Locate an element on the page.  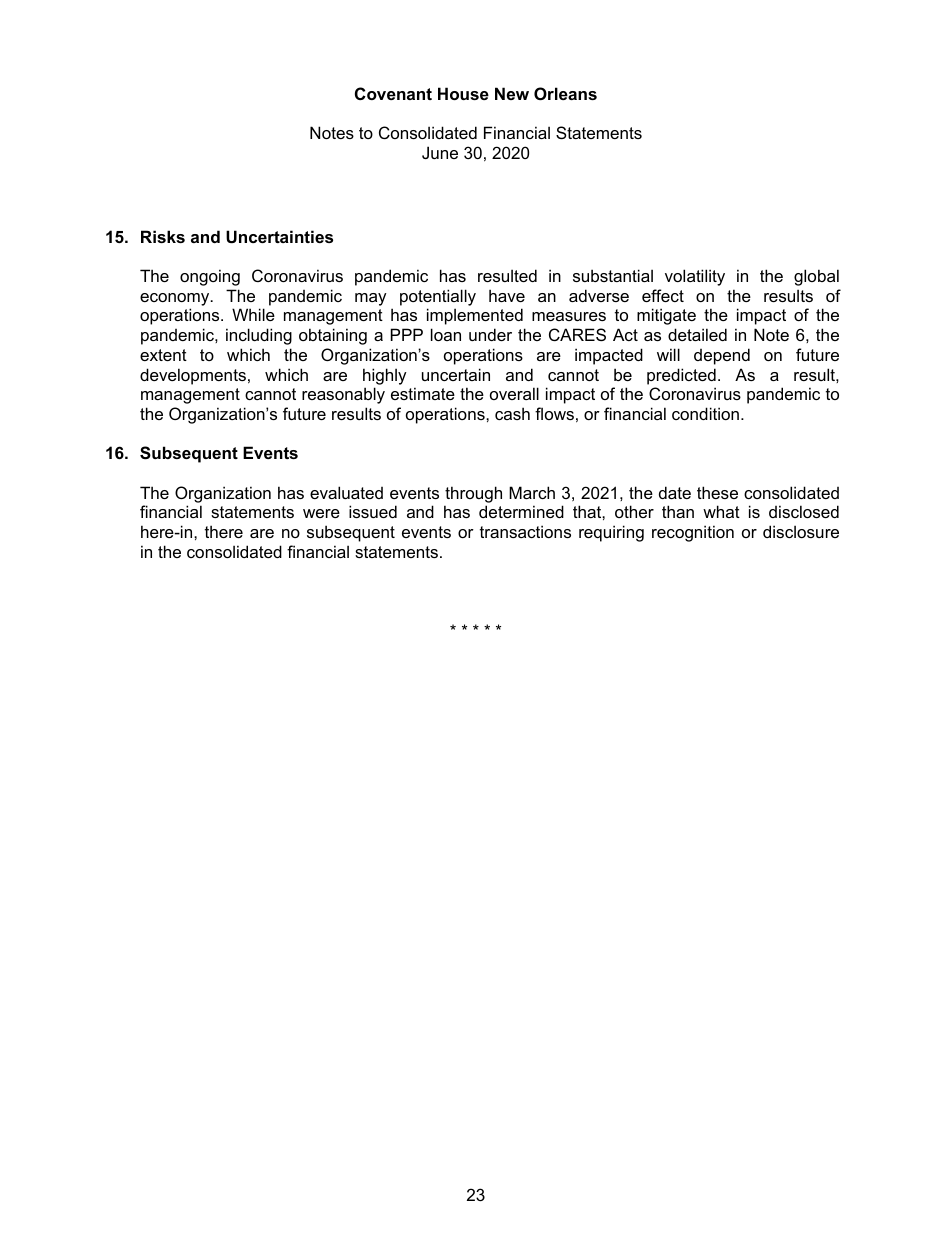
were is located at coordinates (321, 513).
